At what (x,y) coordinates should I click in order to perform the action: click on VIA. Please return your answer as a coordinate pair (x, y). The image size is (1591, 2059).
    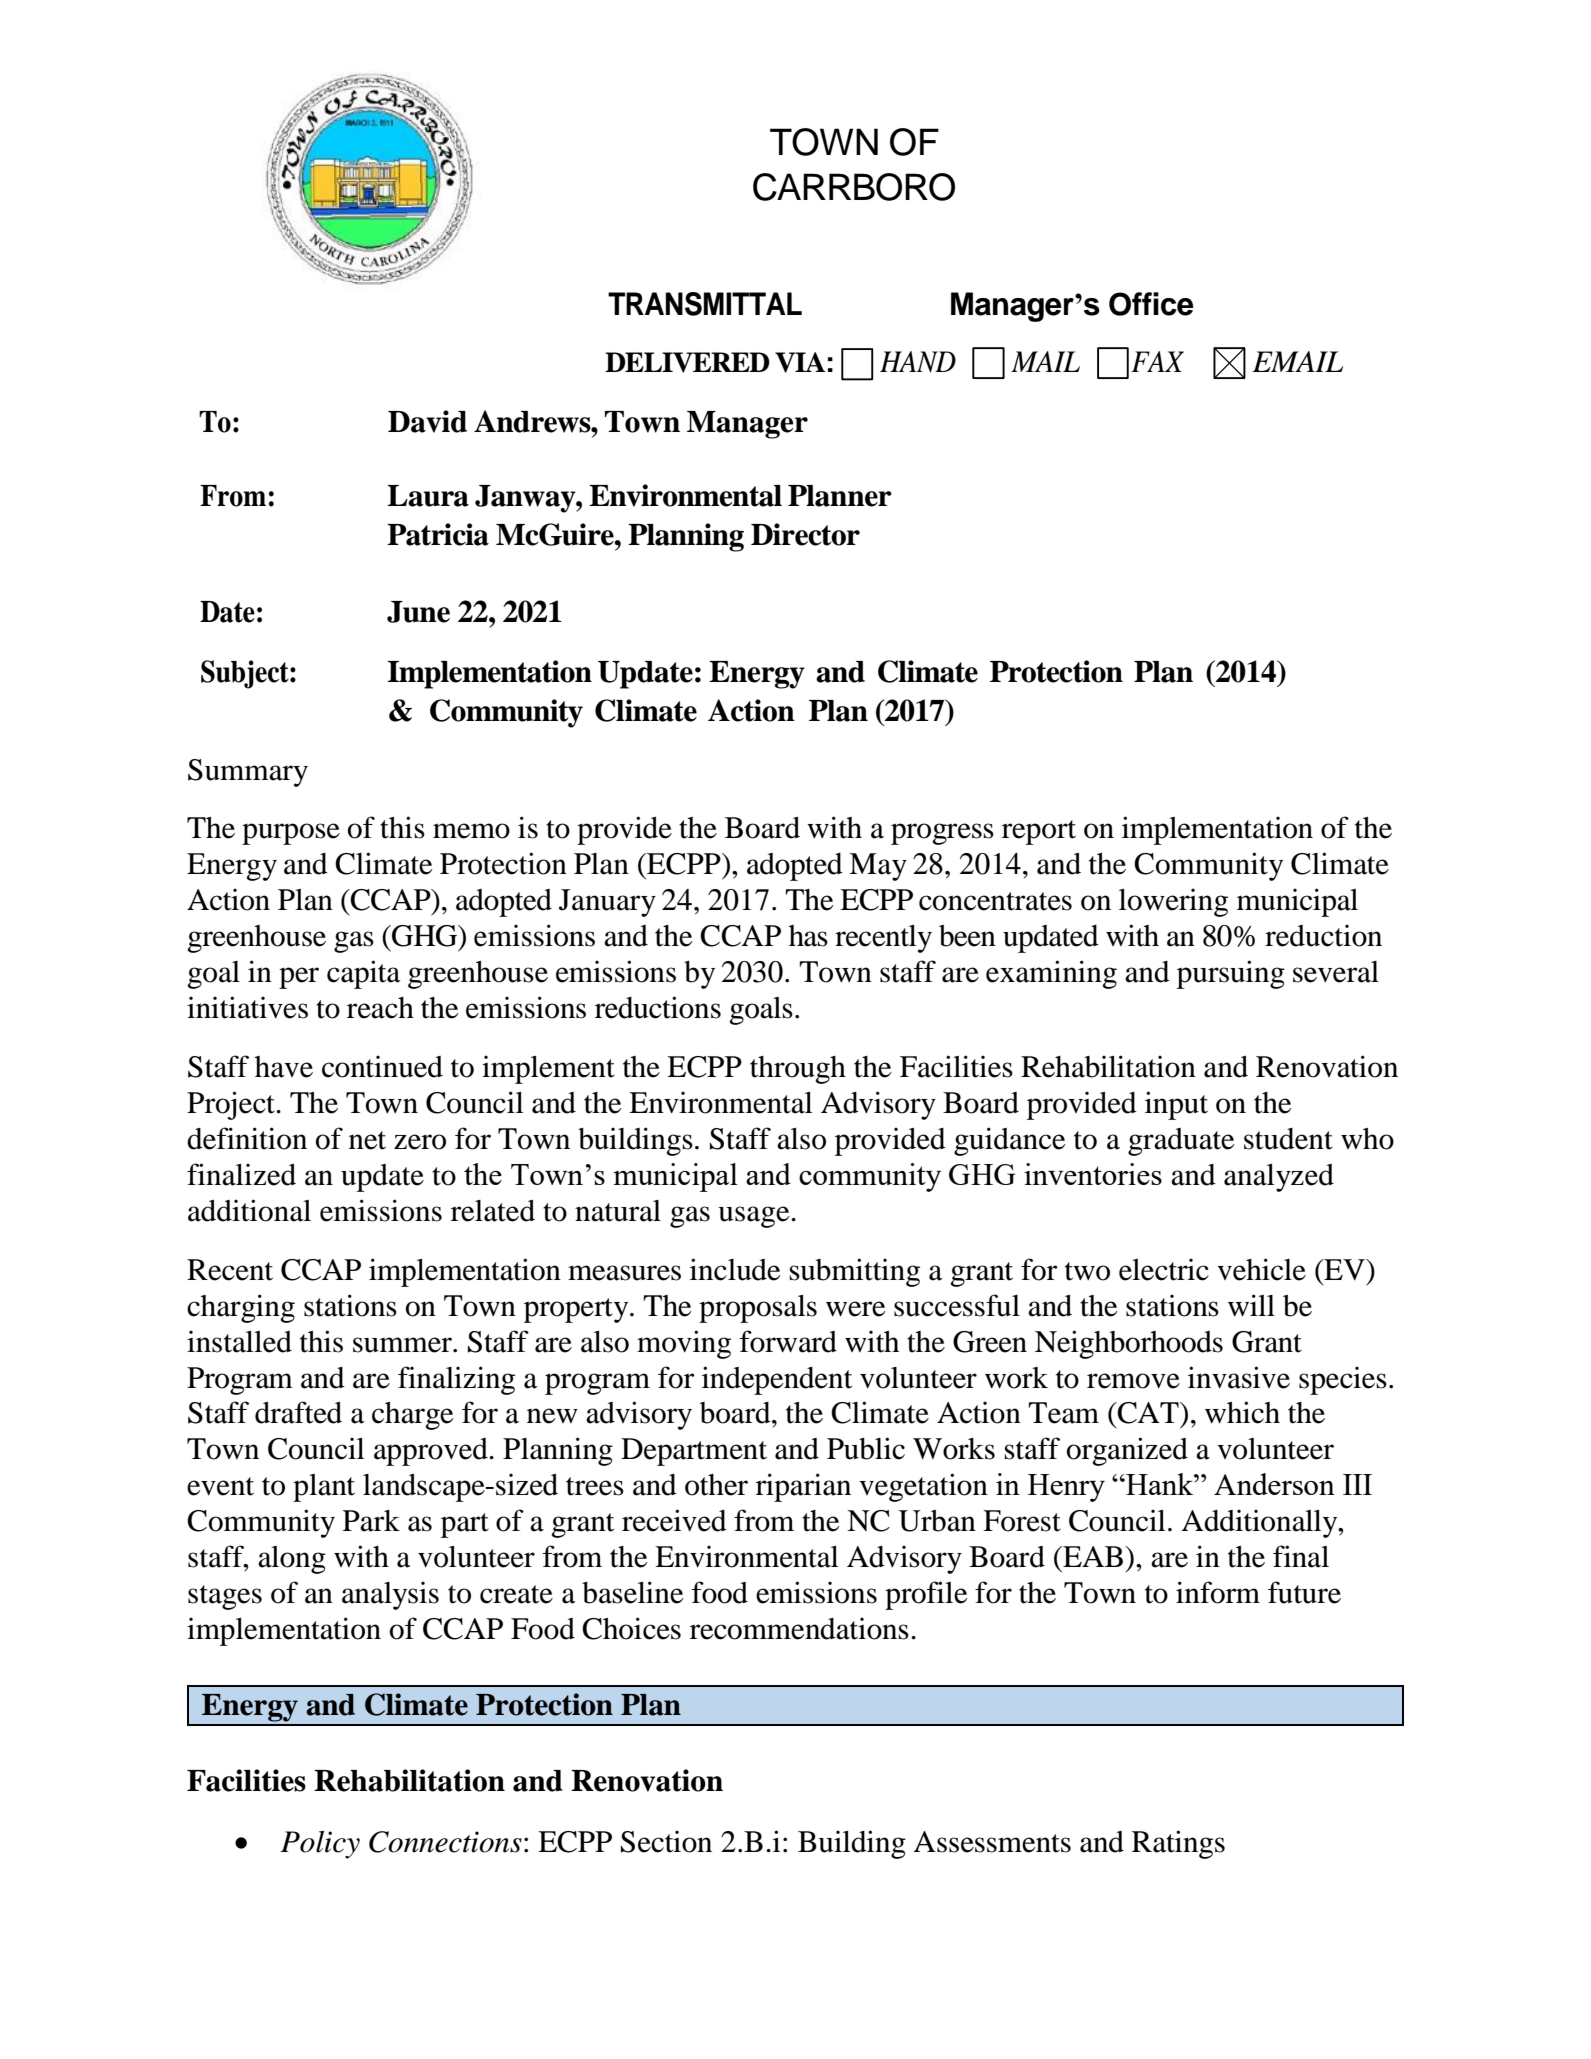
    Looking at the image, I should click on (800, 362).
